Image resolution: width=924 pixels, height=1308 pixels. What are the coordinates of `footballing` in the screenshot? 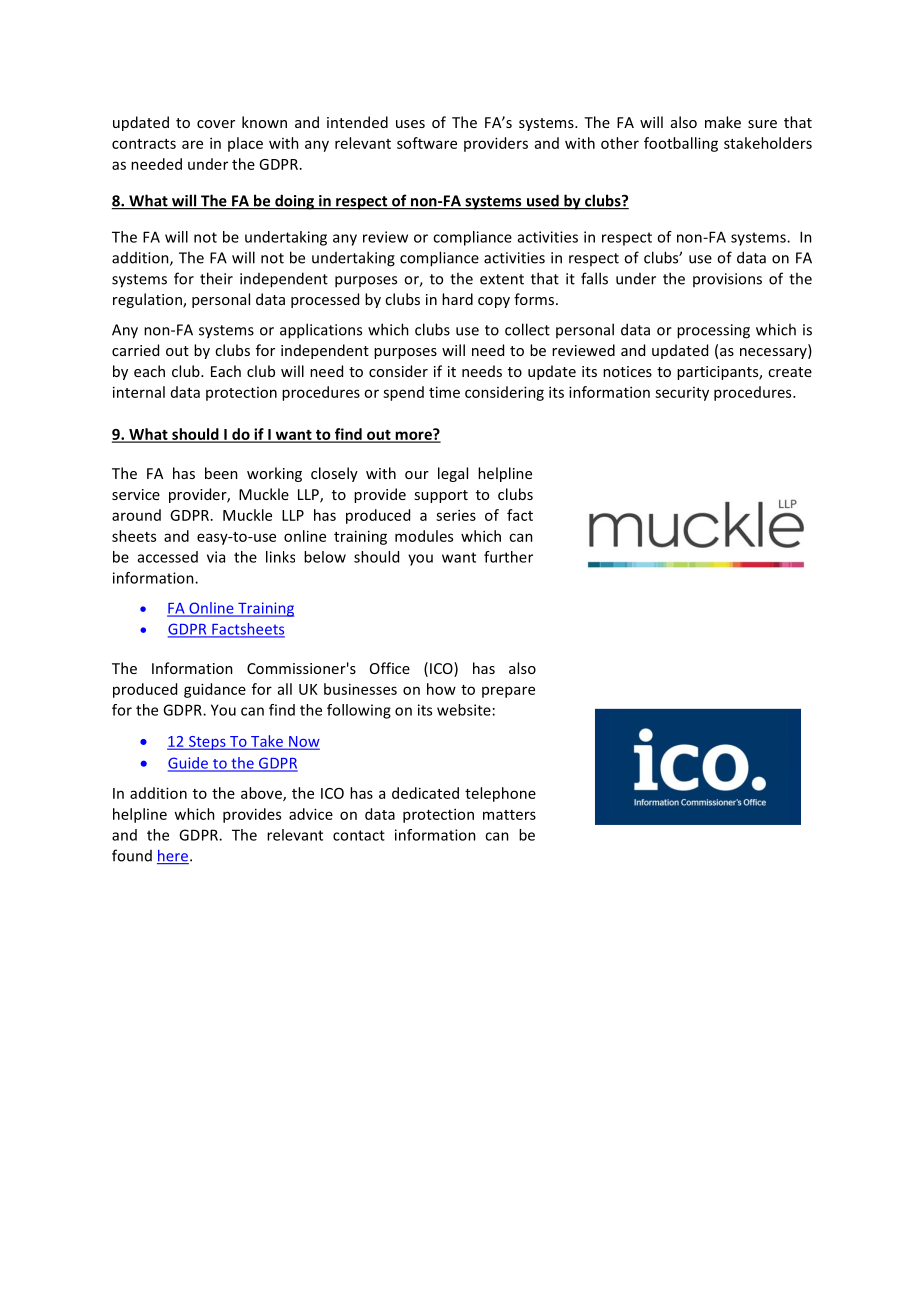 It's located at (681, 144).
